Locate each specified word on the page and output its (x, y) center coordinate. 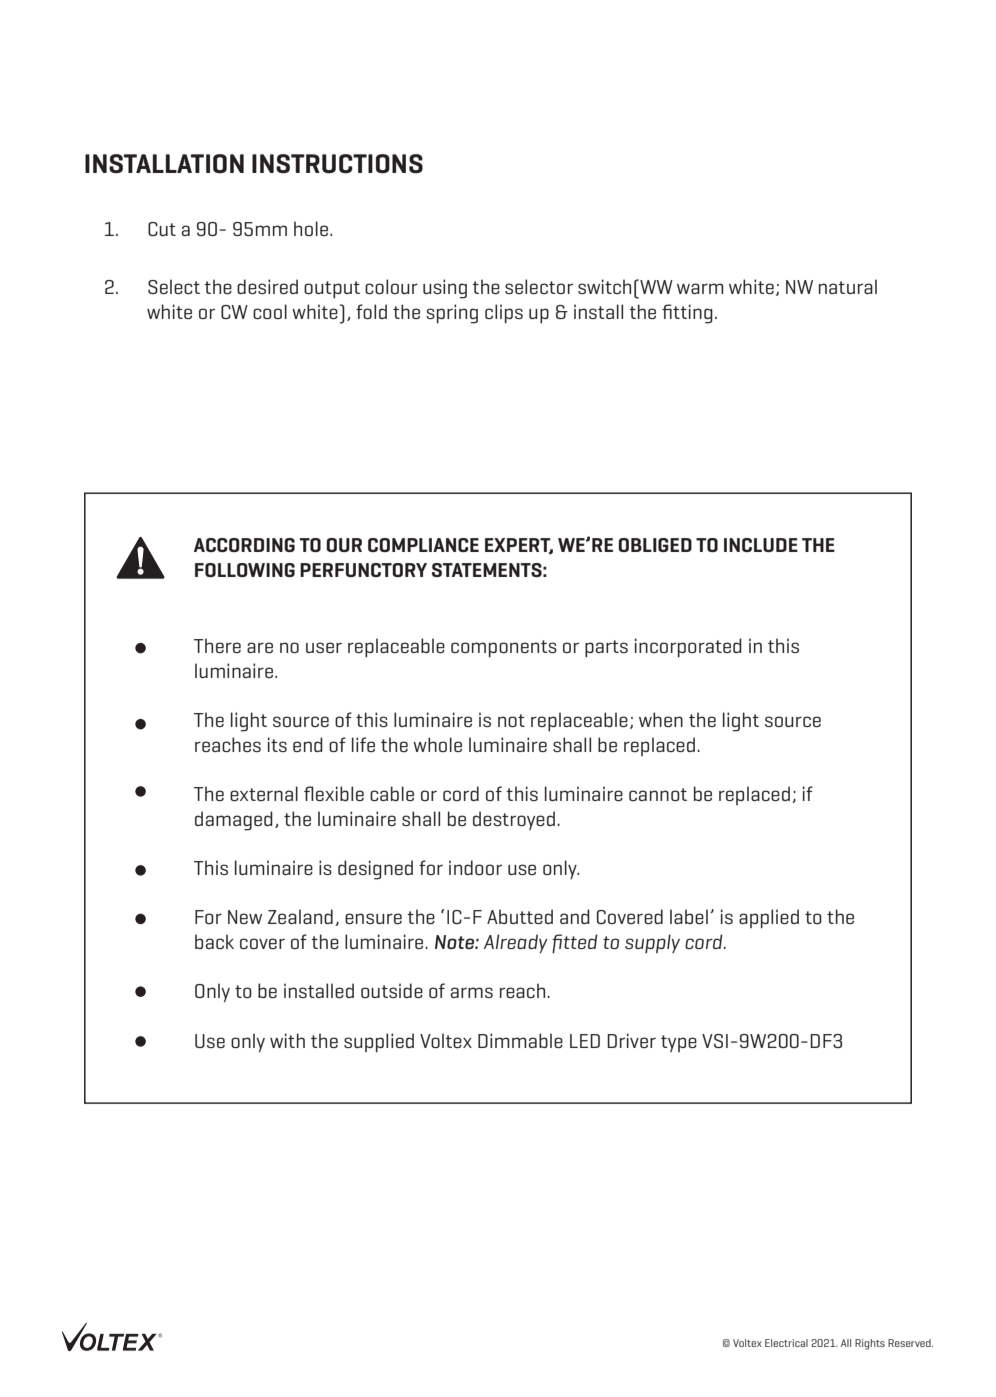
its (277, 744)
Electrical (786, 1343)
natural (848, 286)
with (287, 1040)
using (445, 289)
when (661, 719)
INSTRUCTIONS (337, 164)
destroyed (514, 820)
